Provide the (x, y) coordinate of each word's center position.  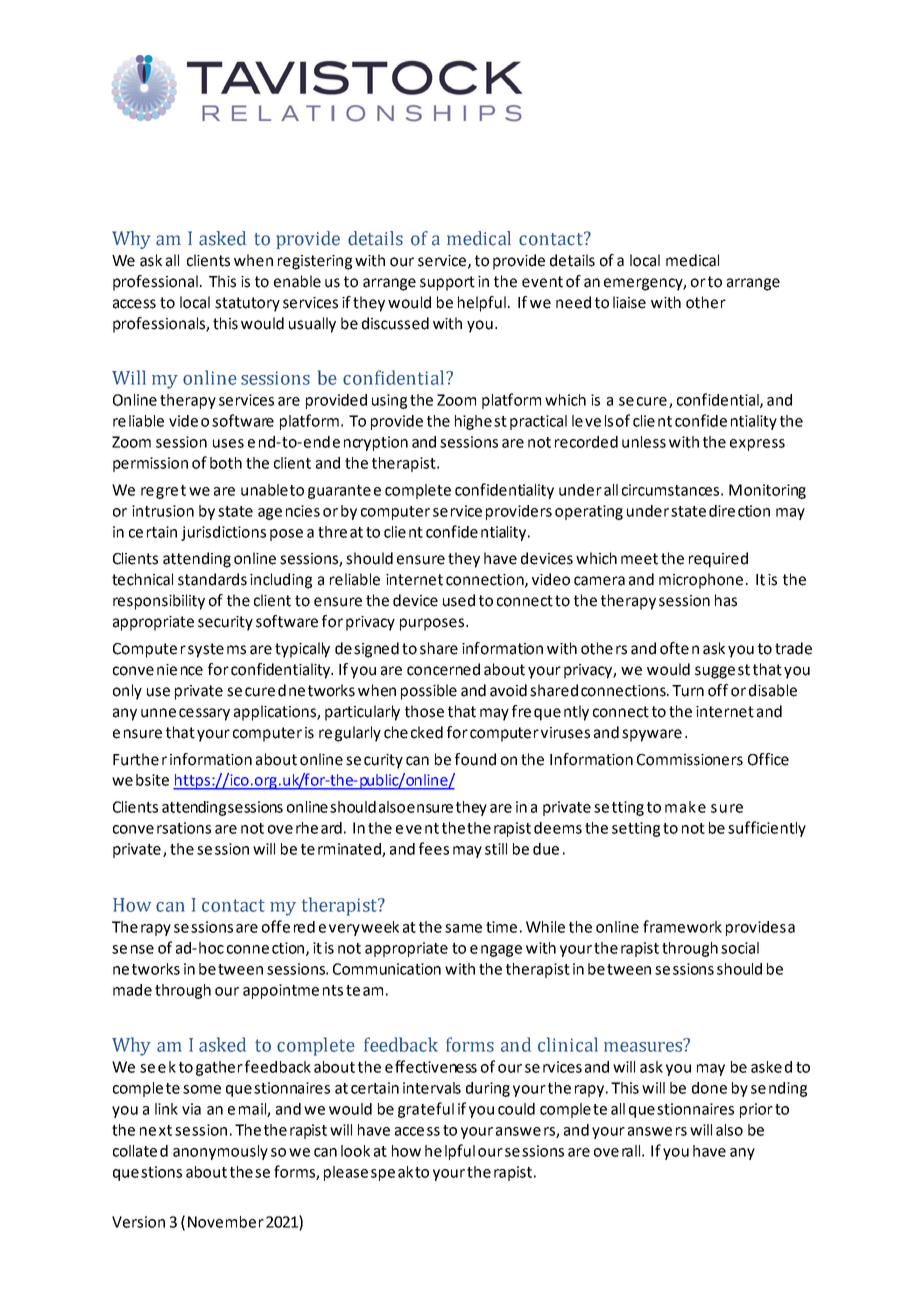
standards (212, 579)
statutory (247, 304)
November (226, 1222)
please (346, 1173)
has (726, 600)
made (132, 990)
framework (682, 926)
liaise (629, 302)
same (463, 928)
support (447, 283)
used (459, 600)
